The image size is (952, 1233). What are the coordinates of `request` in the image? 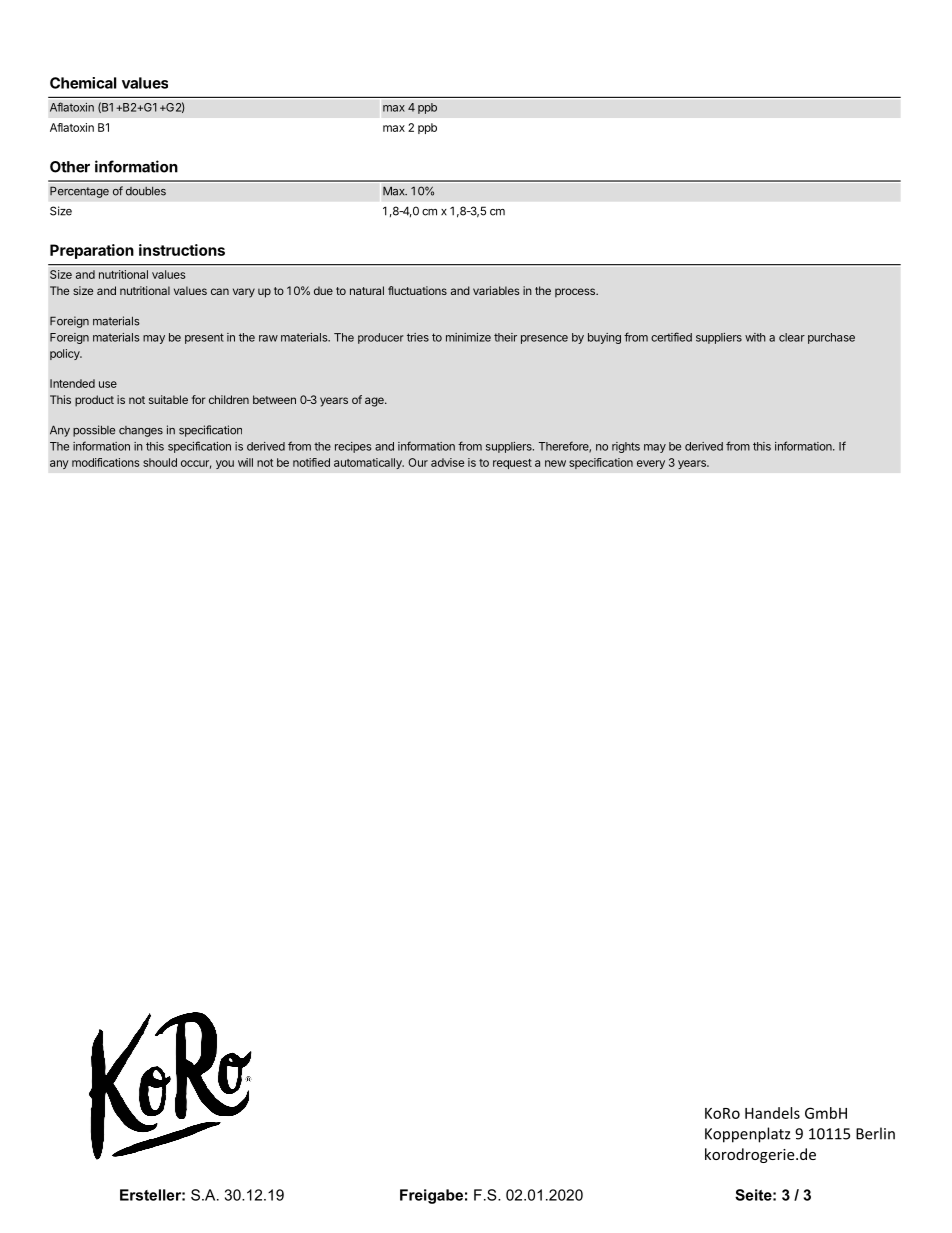 It's located at (512, 464).
